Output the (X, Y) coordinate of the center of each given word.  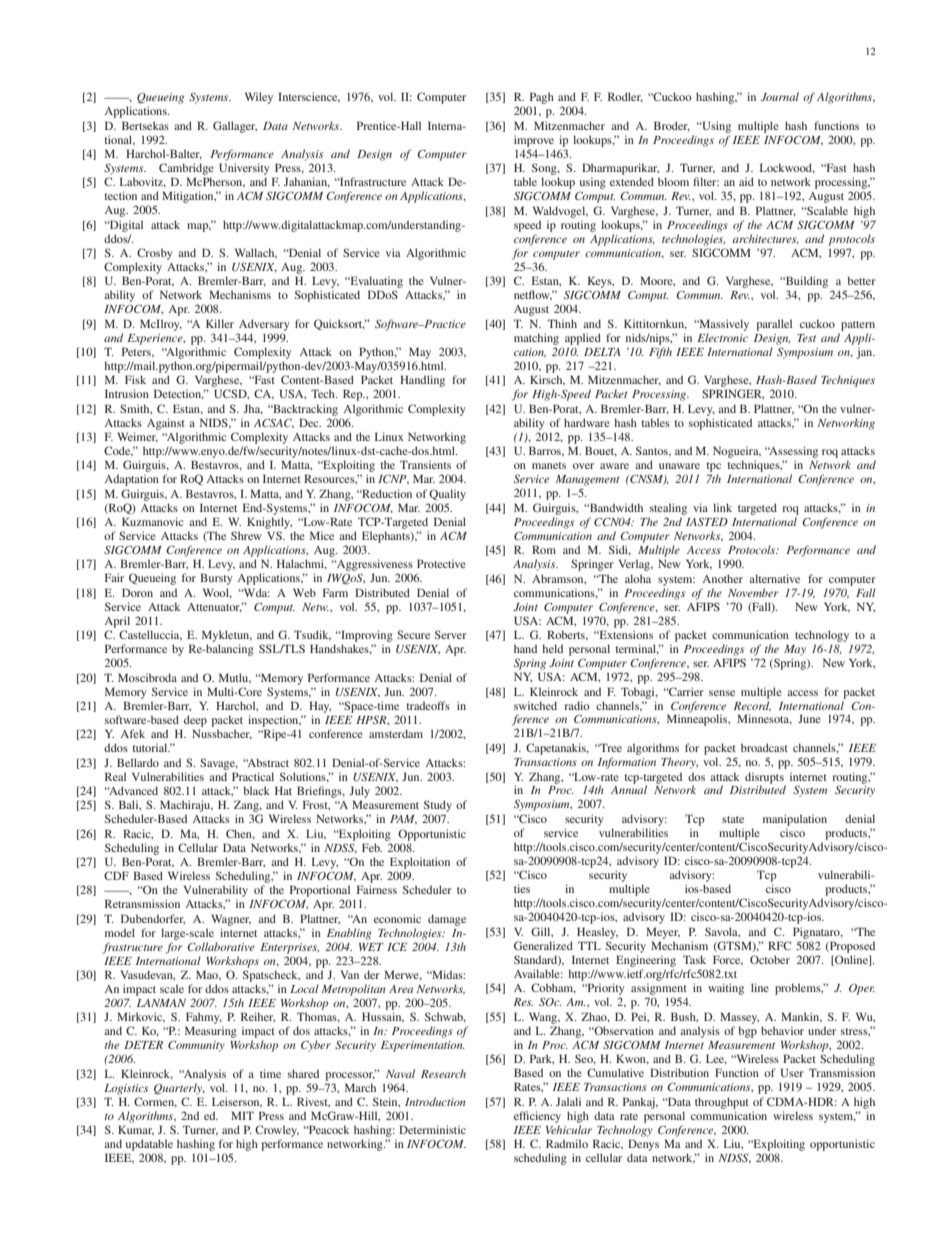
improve (534, 141)
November (753, 592)
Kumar (136, 1130)
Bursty (216, 579)
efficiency (537, 1117)
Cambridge (186, 169)
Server (451, 634)
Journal (780, 96)
